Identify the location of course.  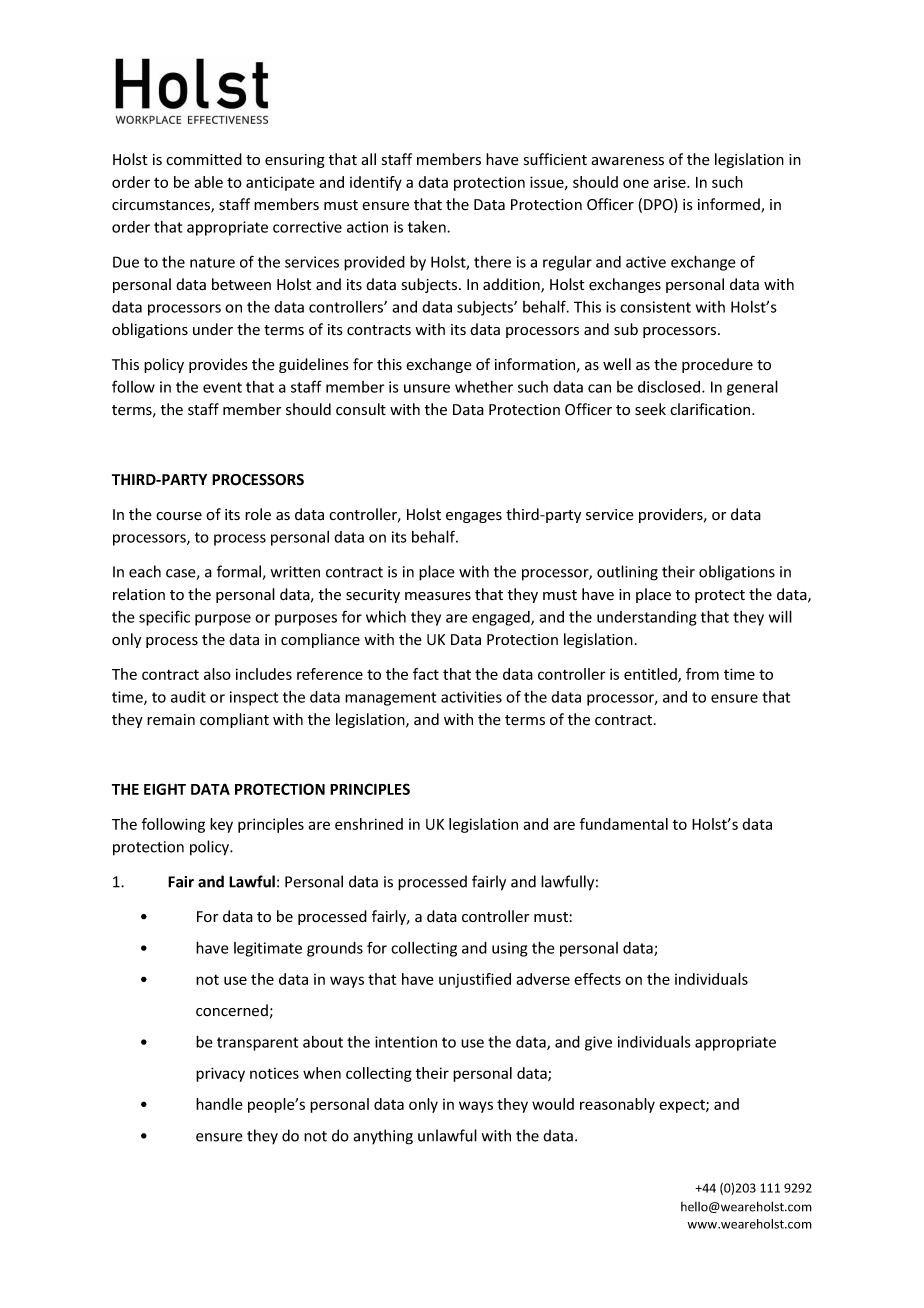
(179, 516).
